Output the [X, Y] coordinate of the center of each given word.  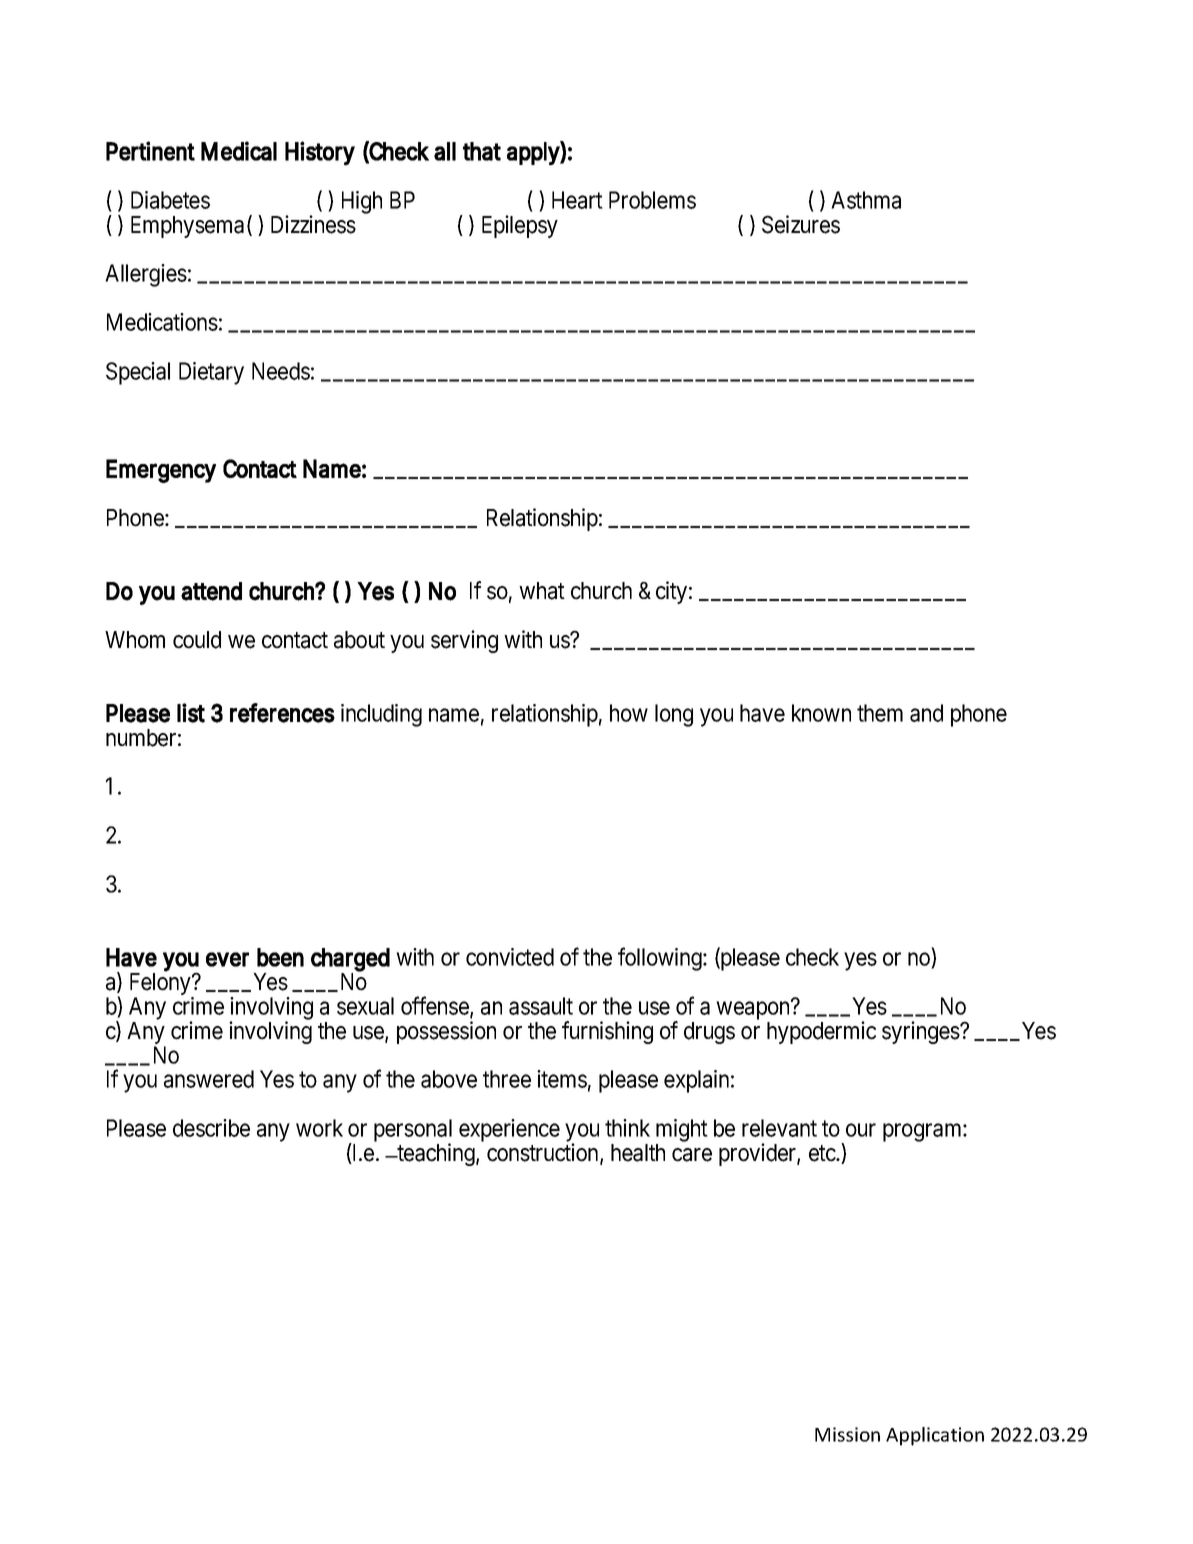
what [542, 591]
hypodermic [821, 1032]
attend [211, 591]
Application [935, 1436]
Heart [577, 200]
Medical [239, 151]
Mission [847, 1434]
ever [227, 959]
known [821, 713]
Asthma [866, 200]
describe [211, 1128]
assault [541, 1006]
